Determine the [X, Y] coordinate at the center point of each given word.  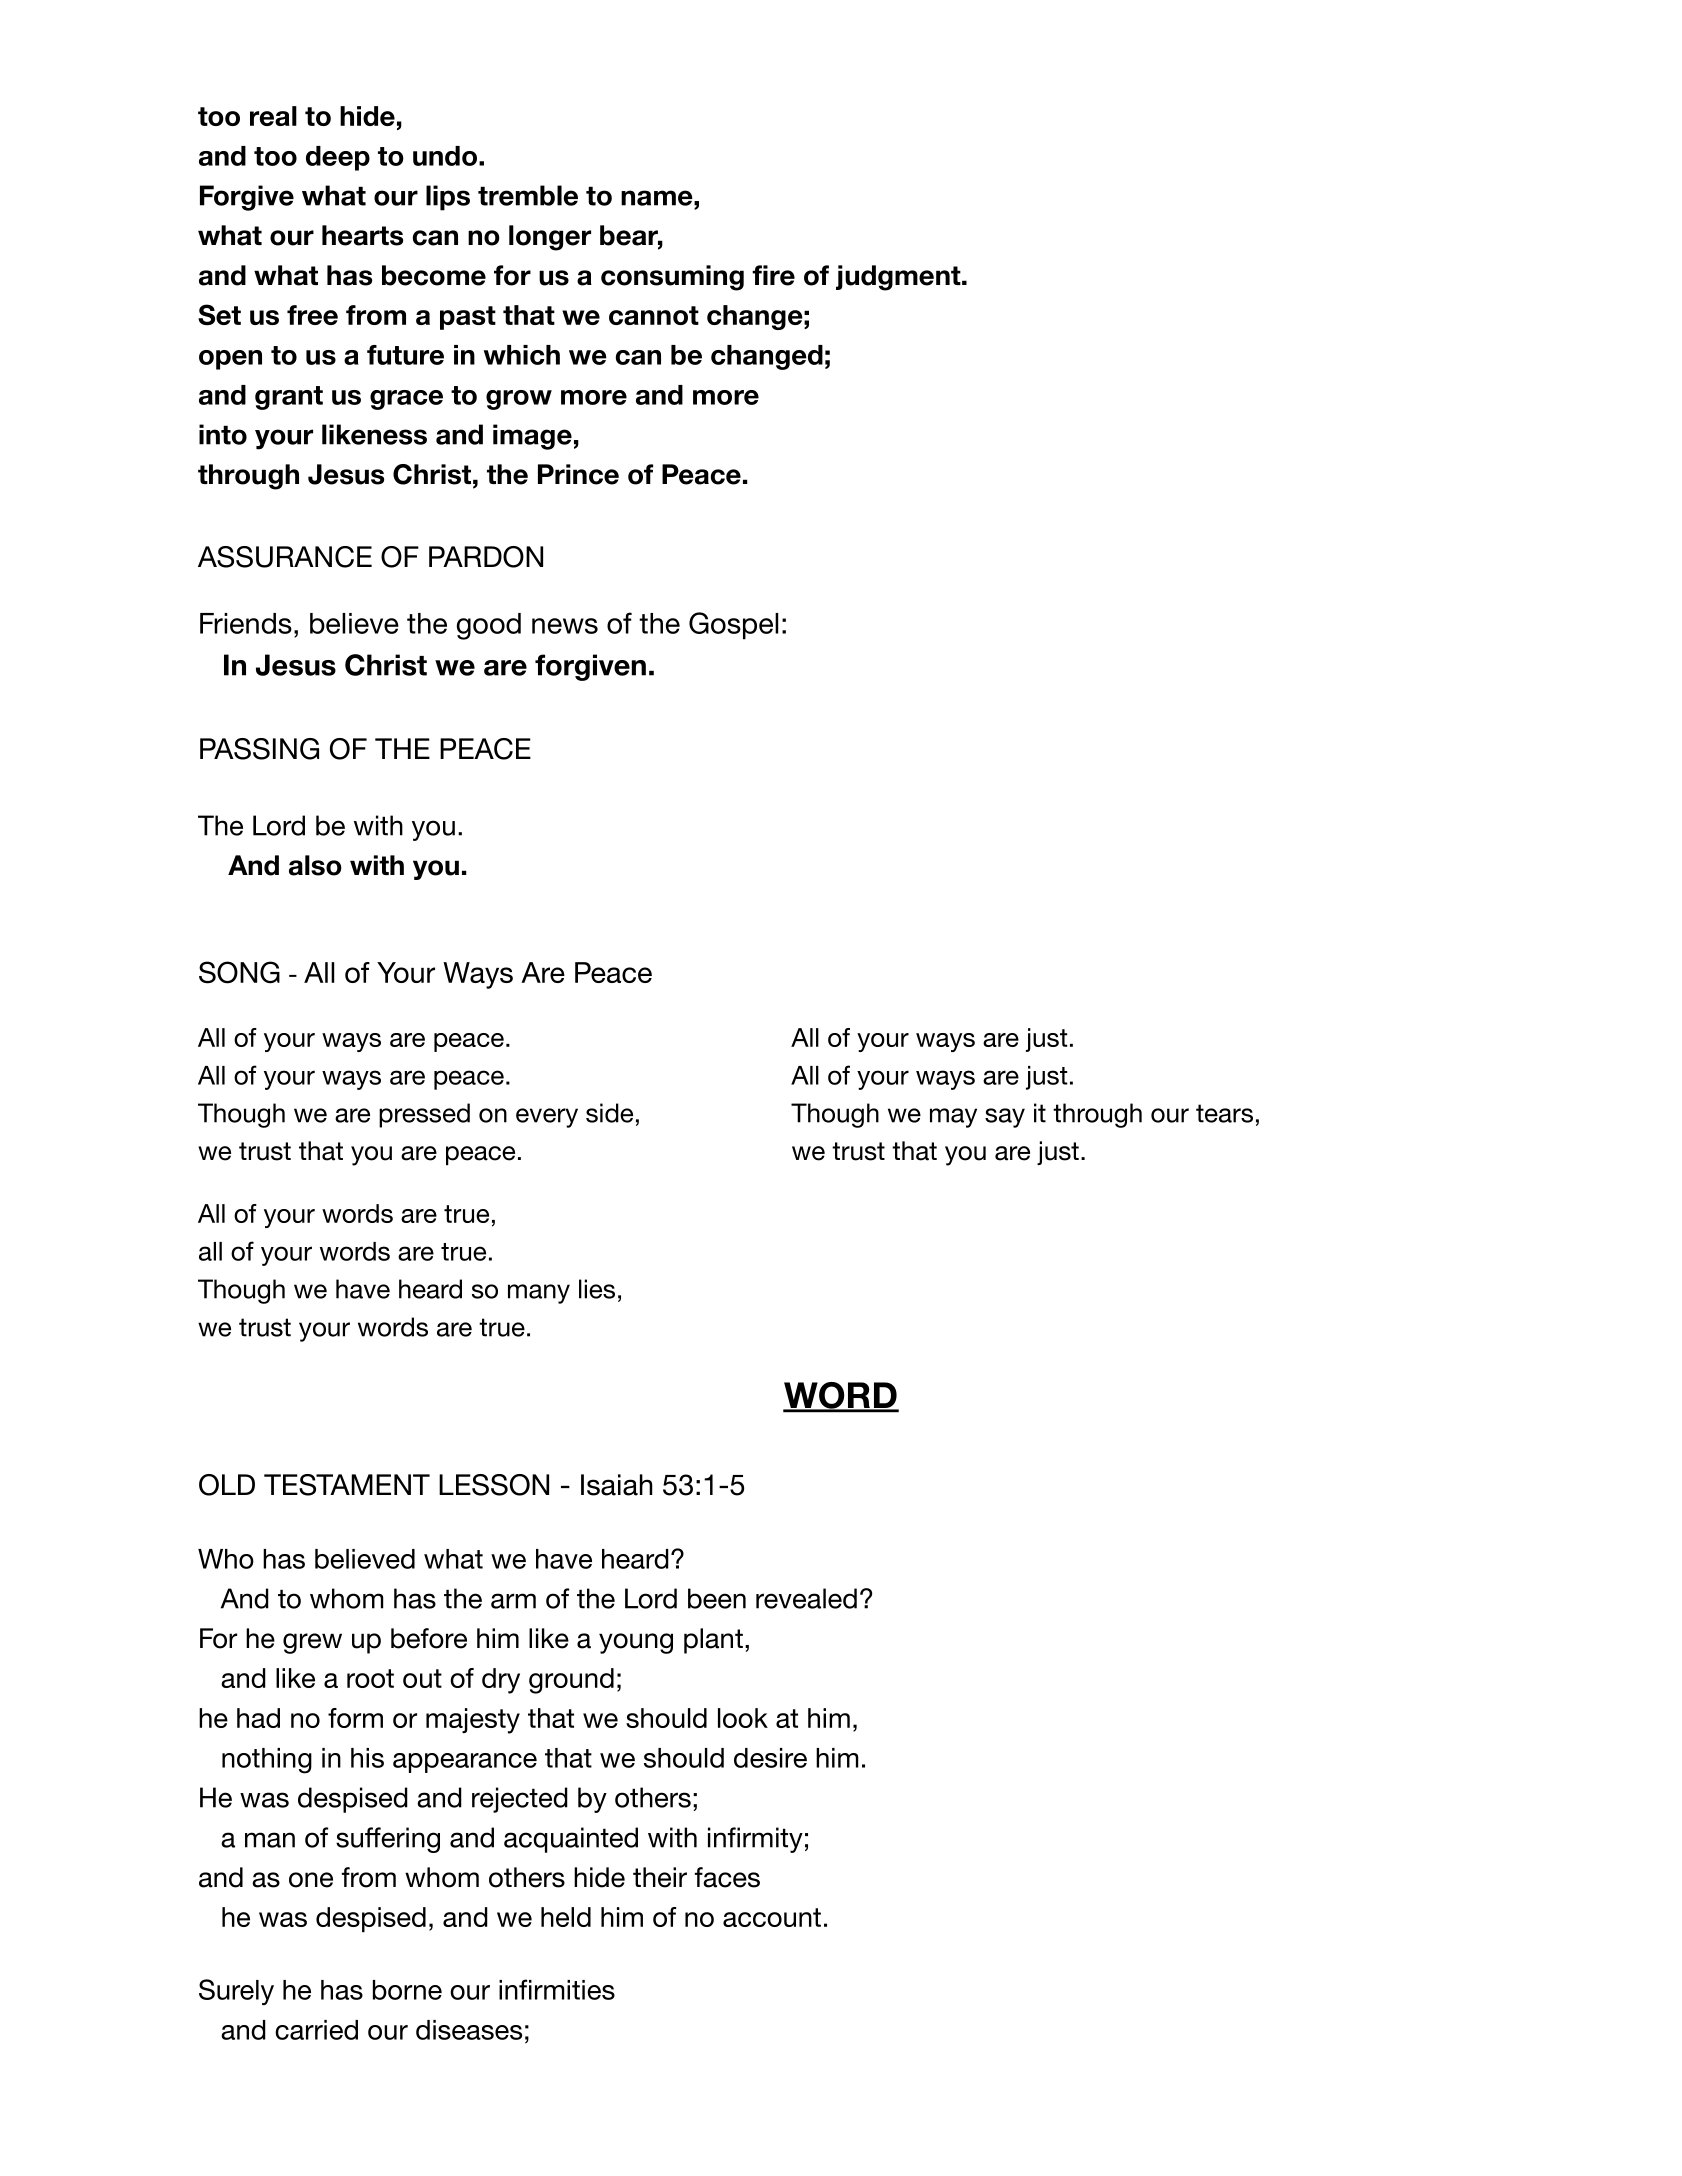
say [1005, 1118]
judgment [899, 278]
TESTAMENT [347, 1485]
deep [338, 158]
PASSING [259, 749]
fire [773, 275]
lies [597, 1289]
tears [1224, 1113]
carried [316, 2030]
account [772, 1917]
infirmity [755, 1840]
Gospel [733, 626]
